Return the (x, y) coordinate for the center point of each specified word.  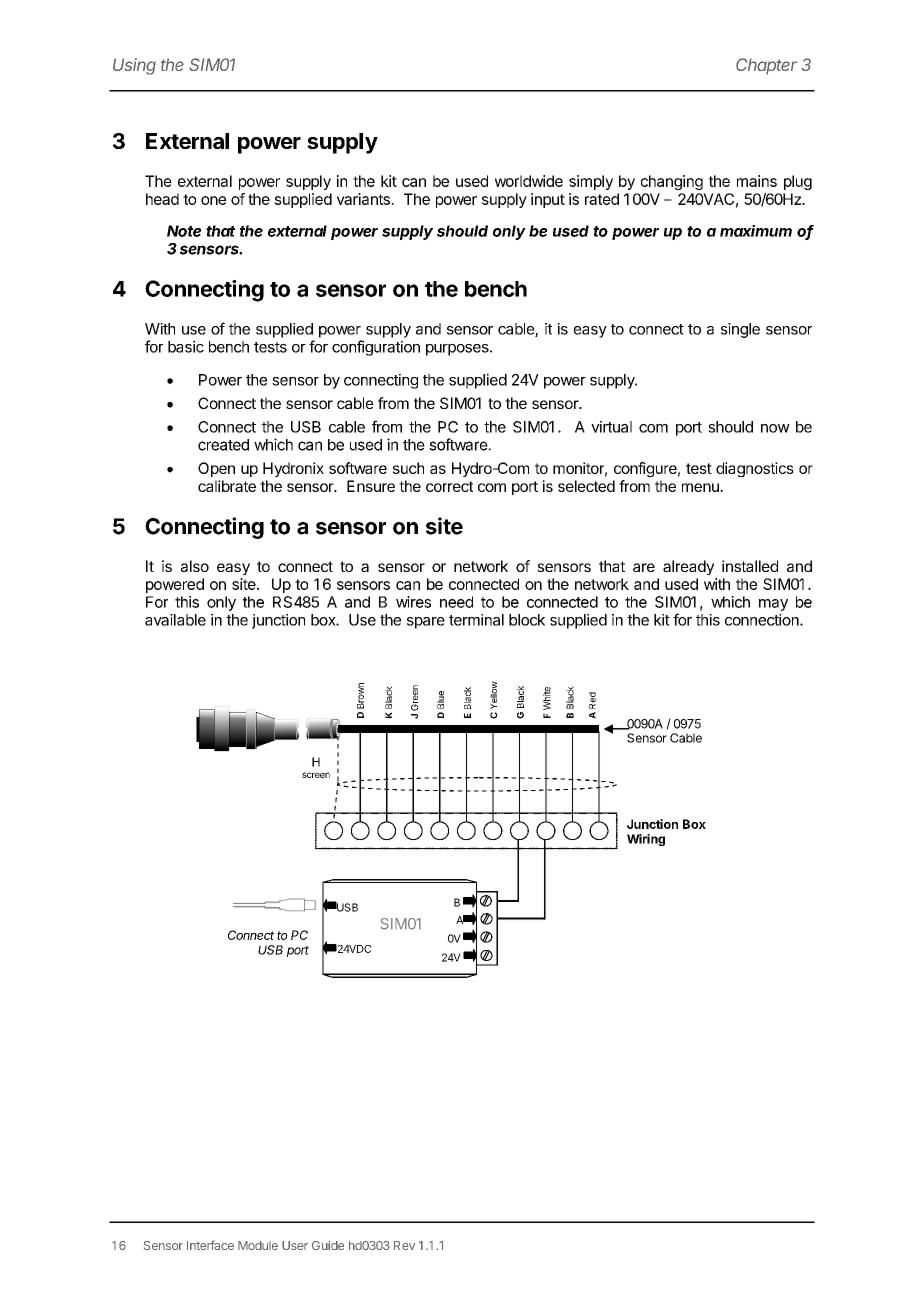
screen (316, 775)
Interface (210, 1245)
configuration (376, 348)
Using (134, 66)
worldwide (529, 181)
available (175, 620)
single (740, 330)
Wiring (646, 840)
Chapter (766, 66)
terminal (476, 620)
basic (186, 346)
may (773, 605)
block (527, 620)
